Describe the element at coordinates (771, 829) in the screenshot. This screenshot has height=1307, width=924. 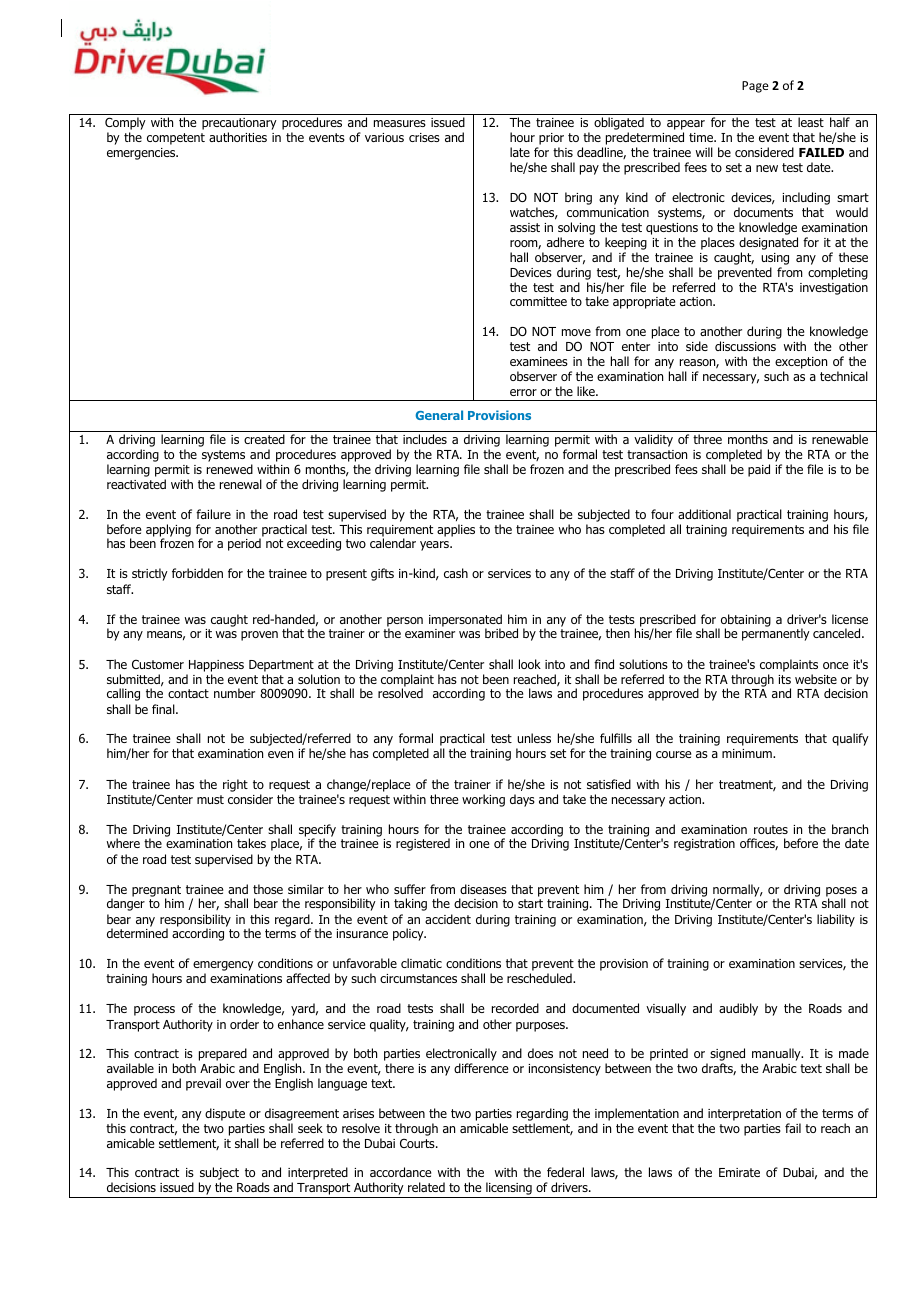
I see `routes` at that location.
